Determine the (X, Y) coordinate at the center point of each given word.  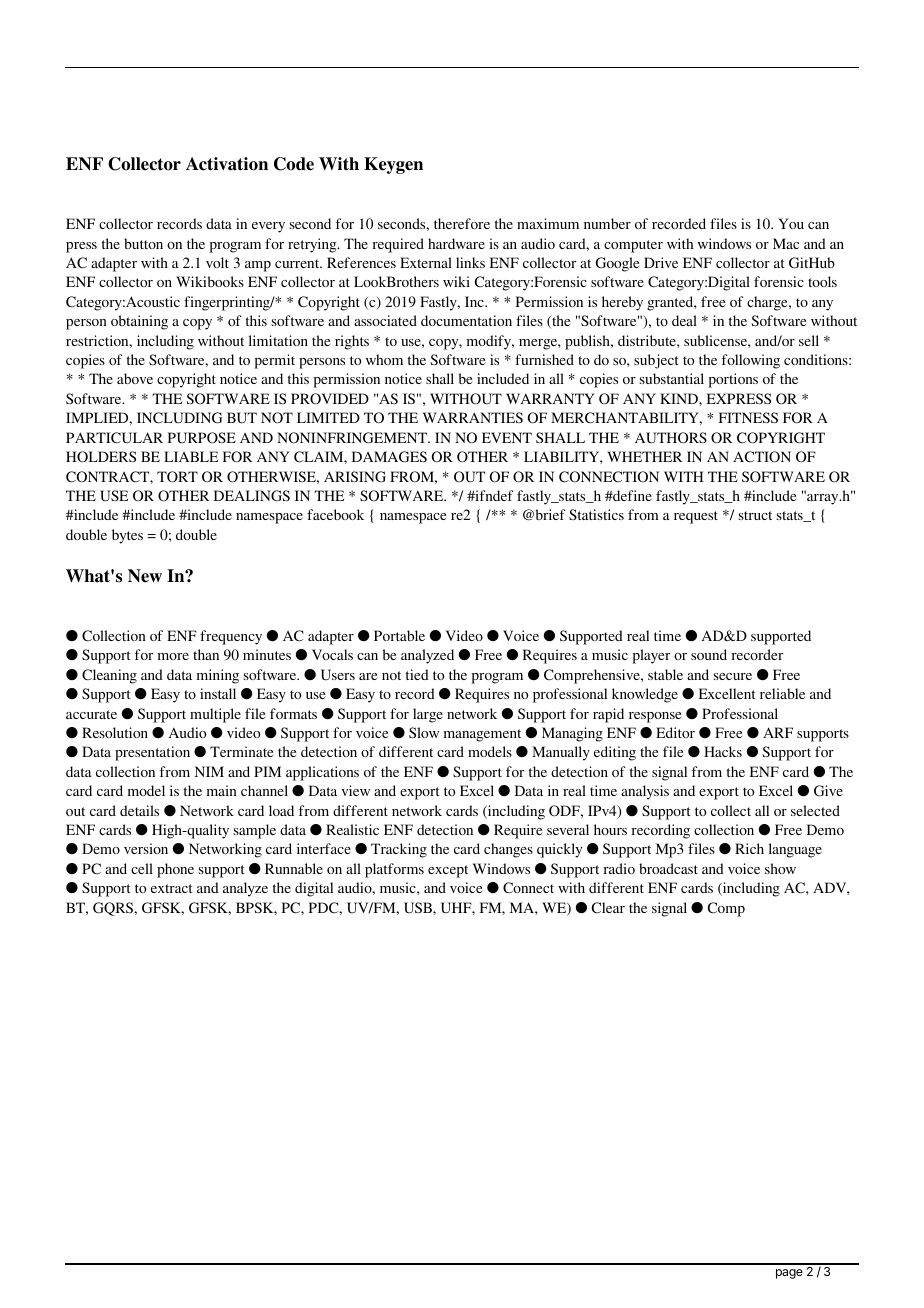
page (789, 1274)
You (791, 223)
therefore (462, 223)
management (482, 735)
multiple (215, 715)
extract (172, 888)
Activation (227, 164)
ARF (778, 732)
